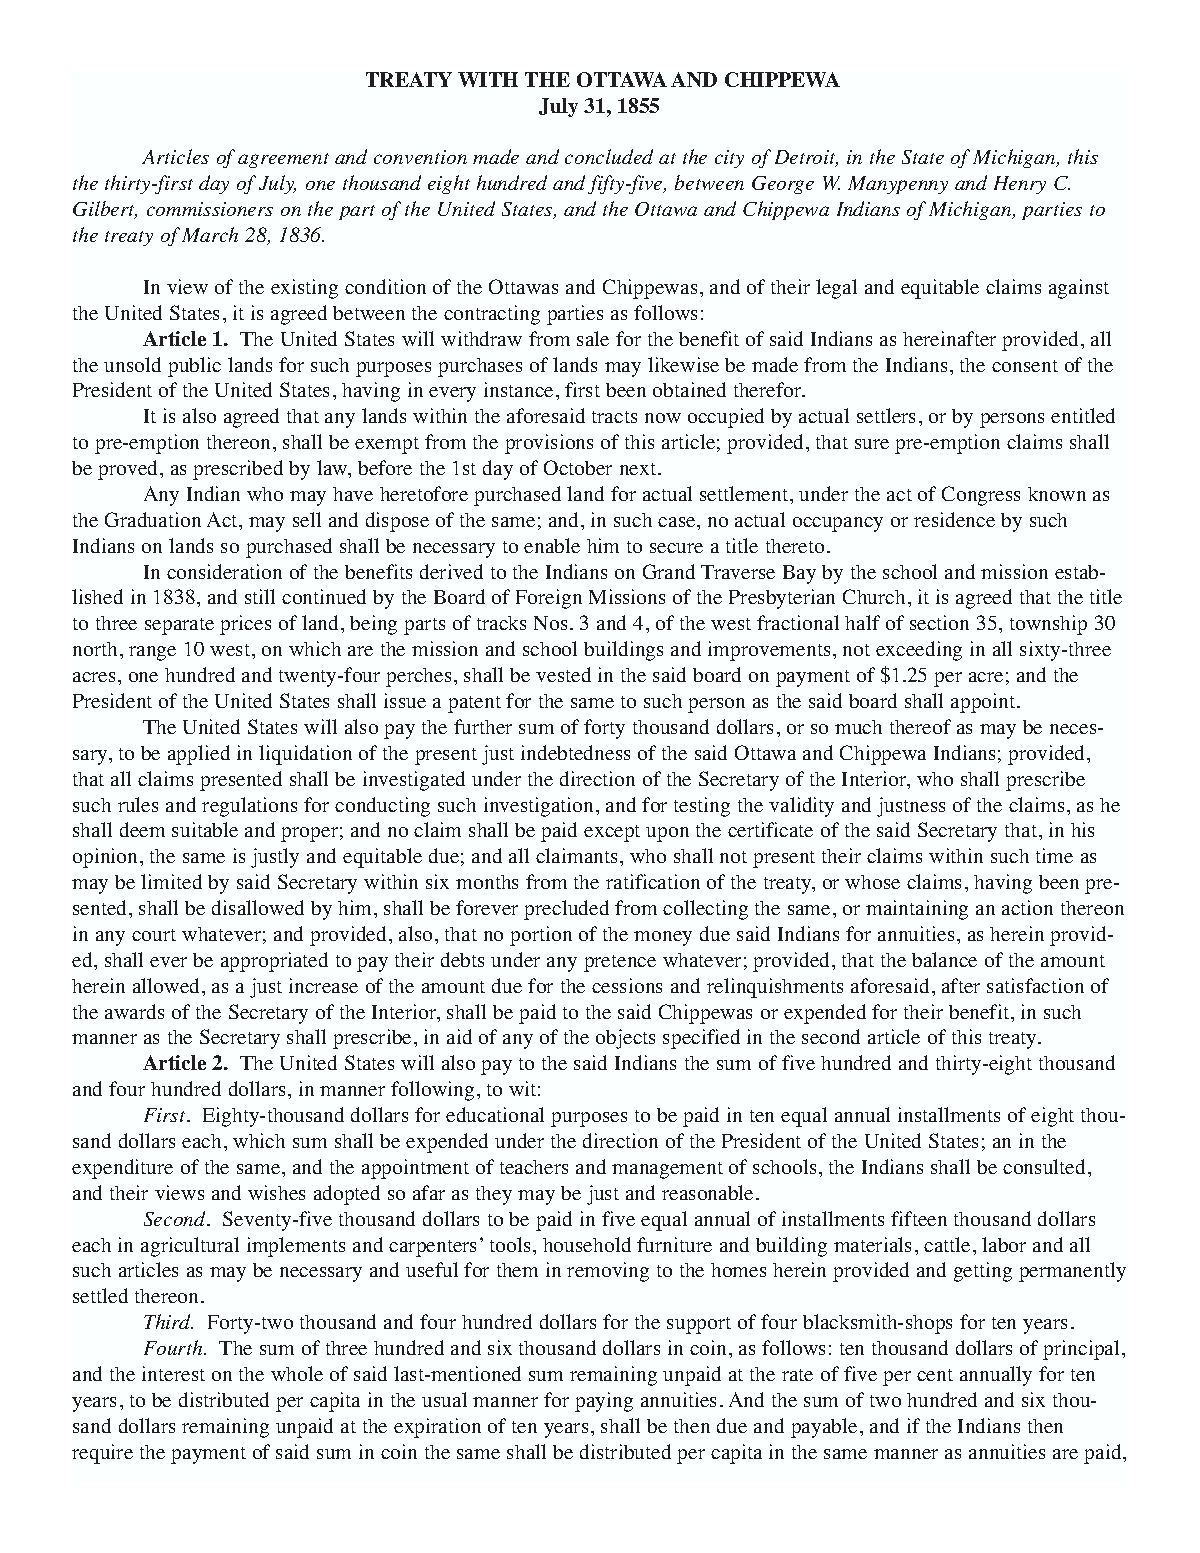 This document has width=1200, height=1553. Describe the element at coordinates (578, 467) in the document. I see `October` at that location.
